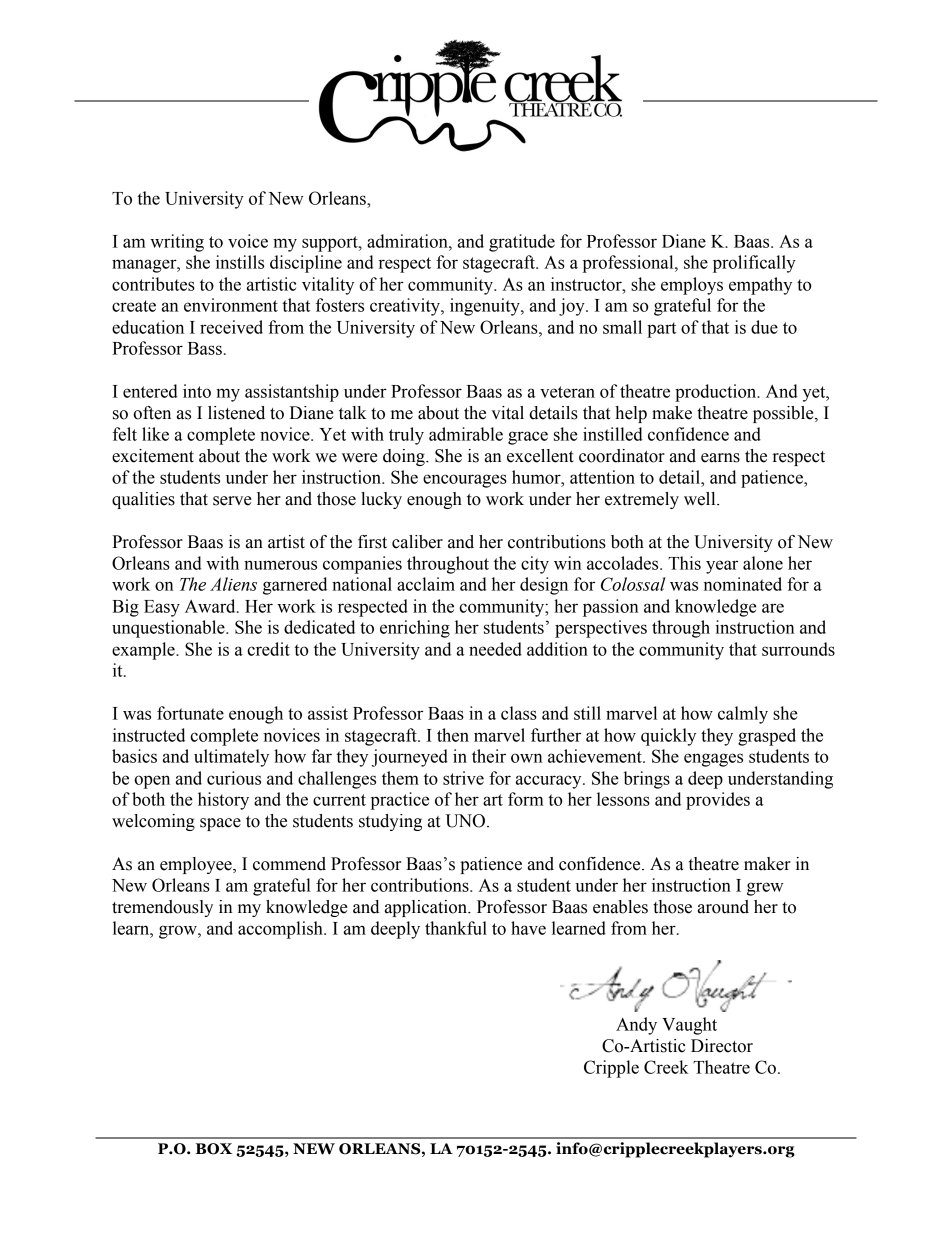  What do you see at coordinates (233, 584) in the image?
I see `Aliens` at bounding box center [233, 584].
